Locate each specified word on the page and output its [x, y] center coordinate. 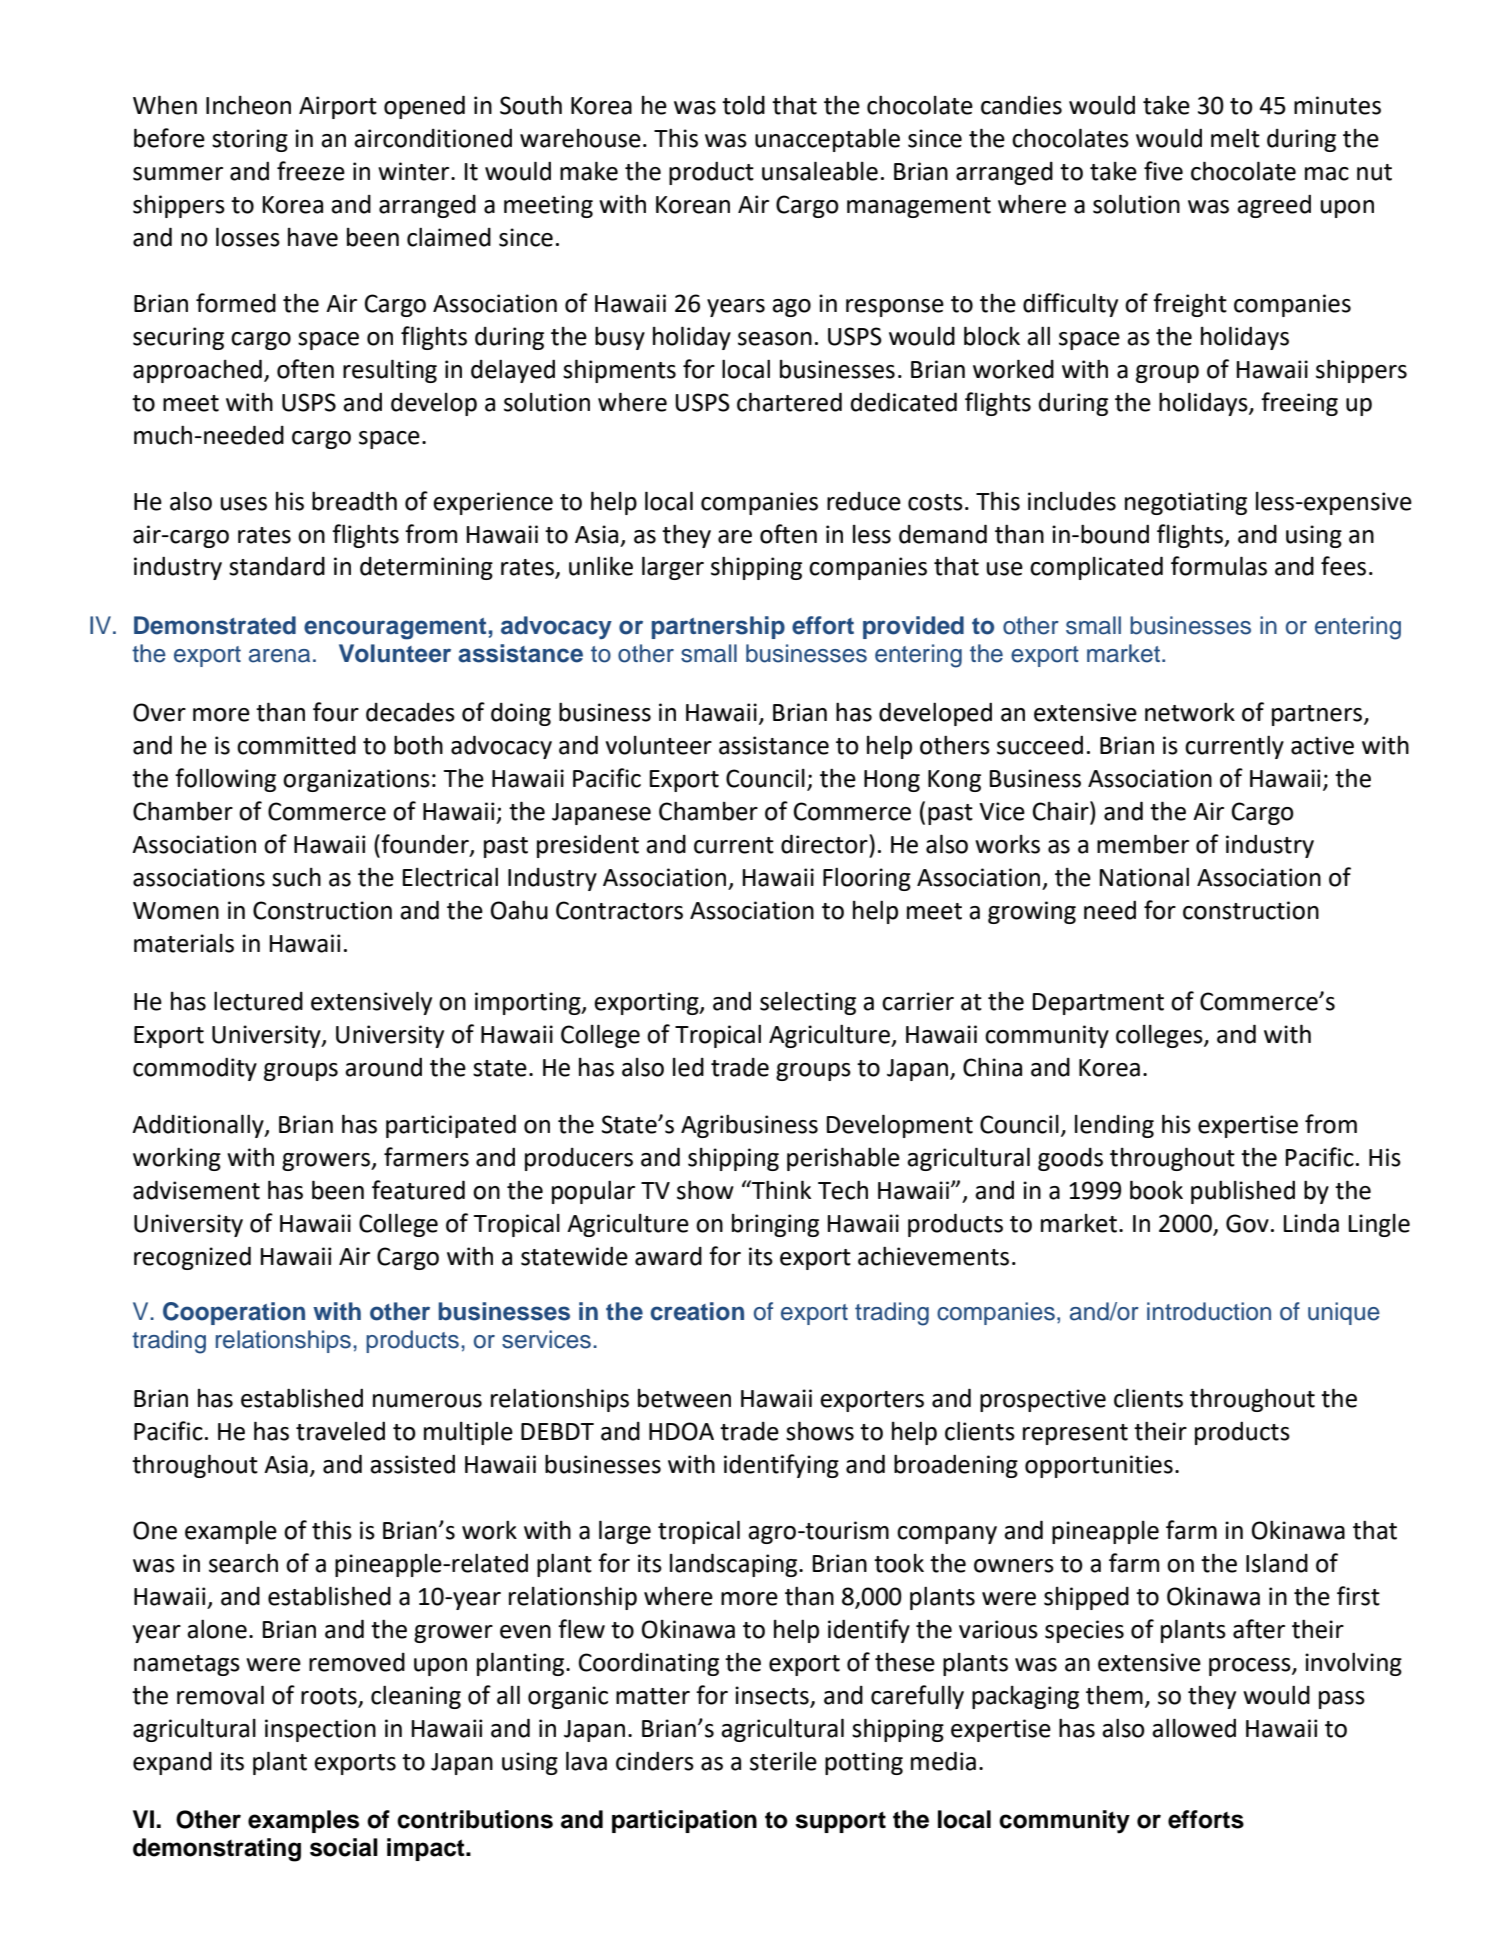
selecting [808, 1003]
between [684, 1398]
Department [1098, 1004]
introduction [1209, 1311]
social [344, 1847]
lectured [258, 1001]
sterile [783, 1761]
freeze [311, 171]
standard [277, 566]
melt [1235, 138]
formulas [1219, 566]
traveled [340, 1431]
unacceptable [827, 140]
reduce [864, 501]
